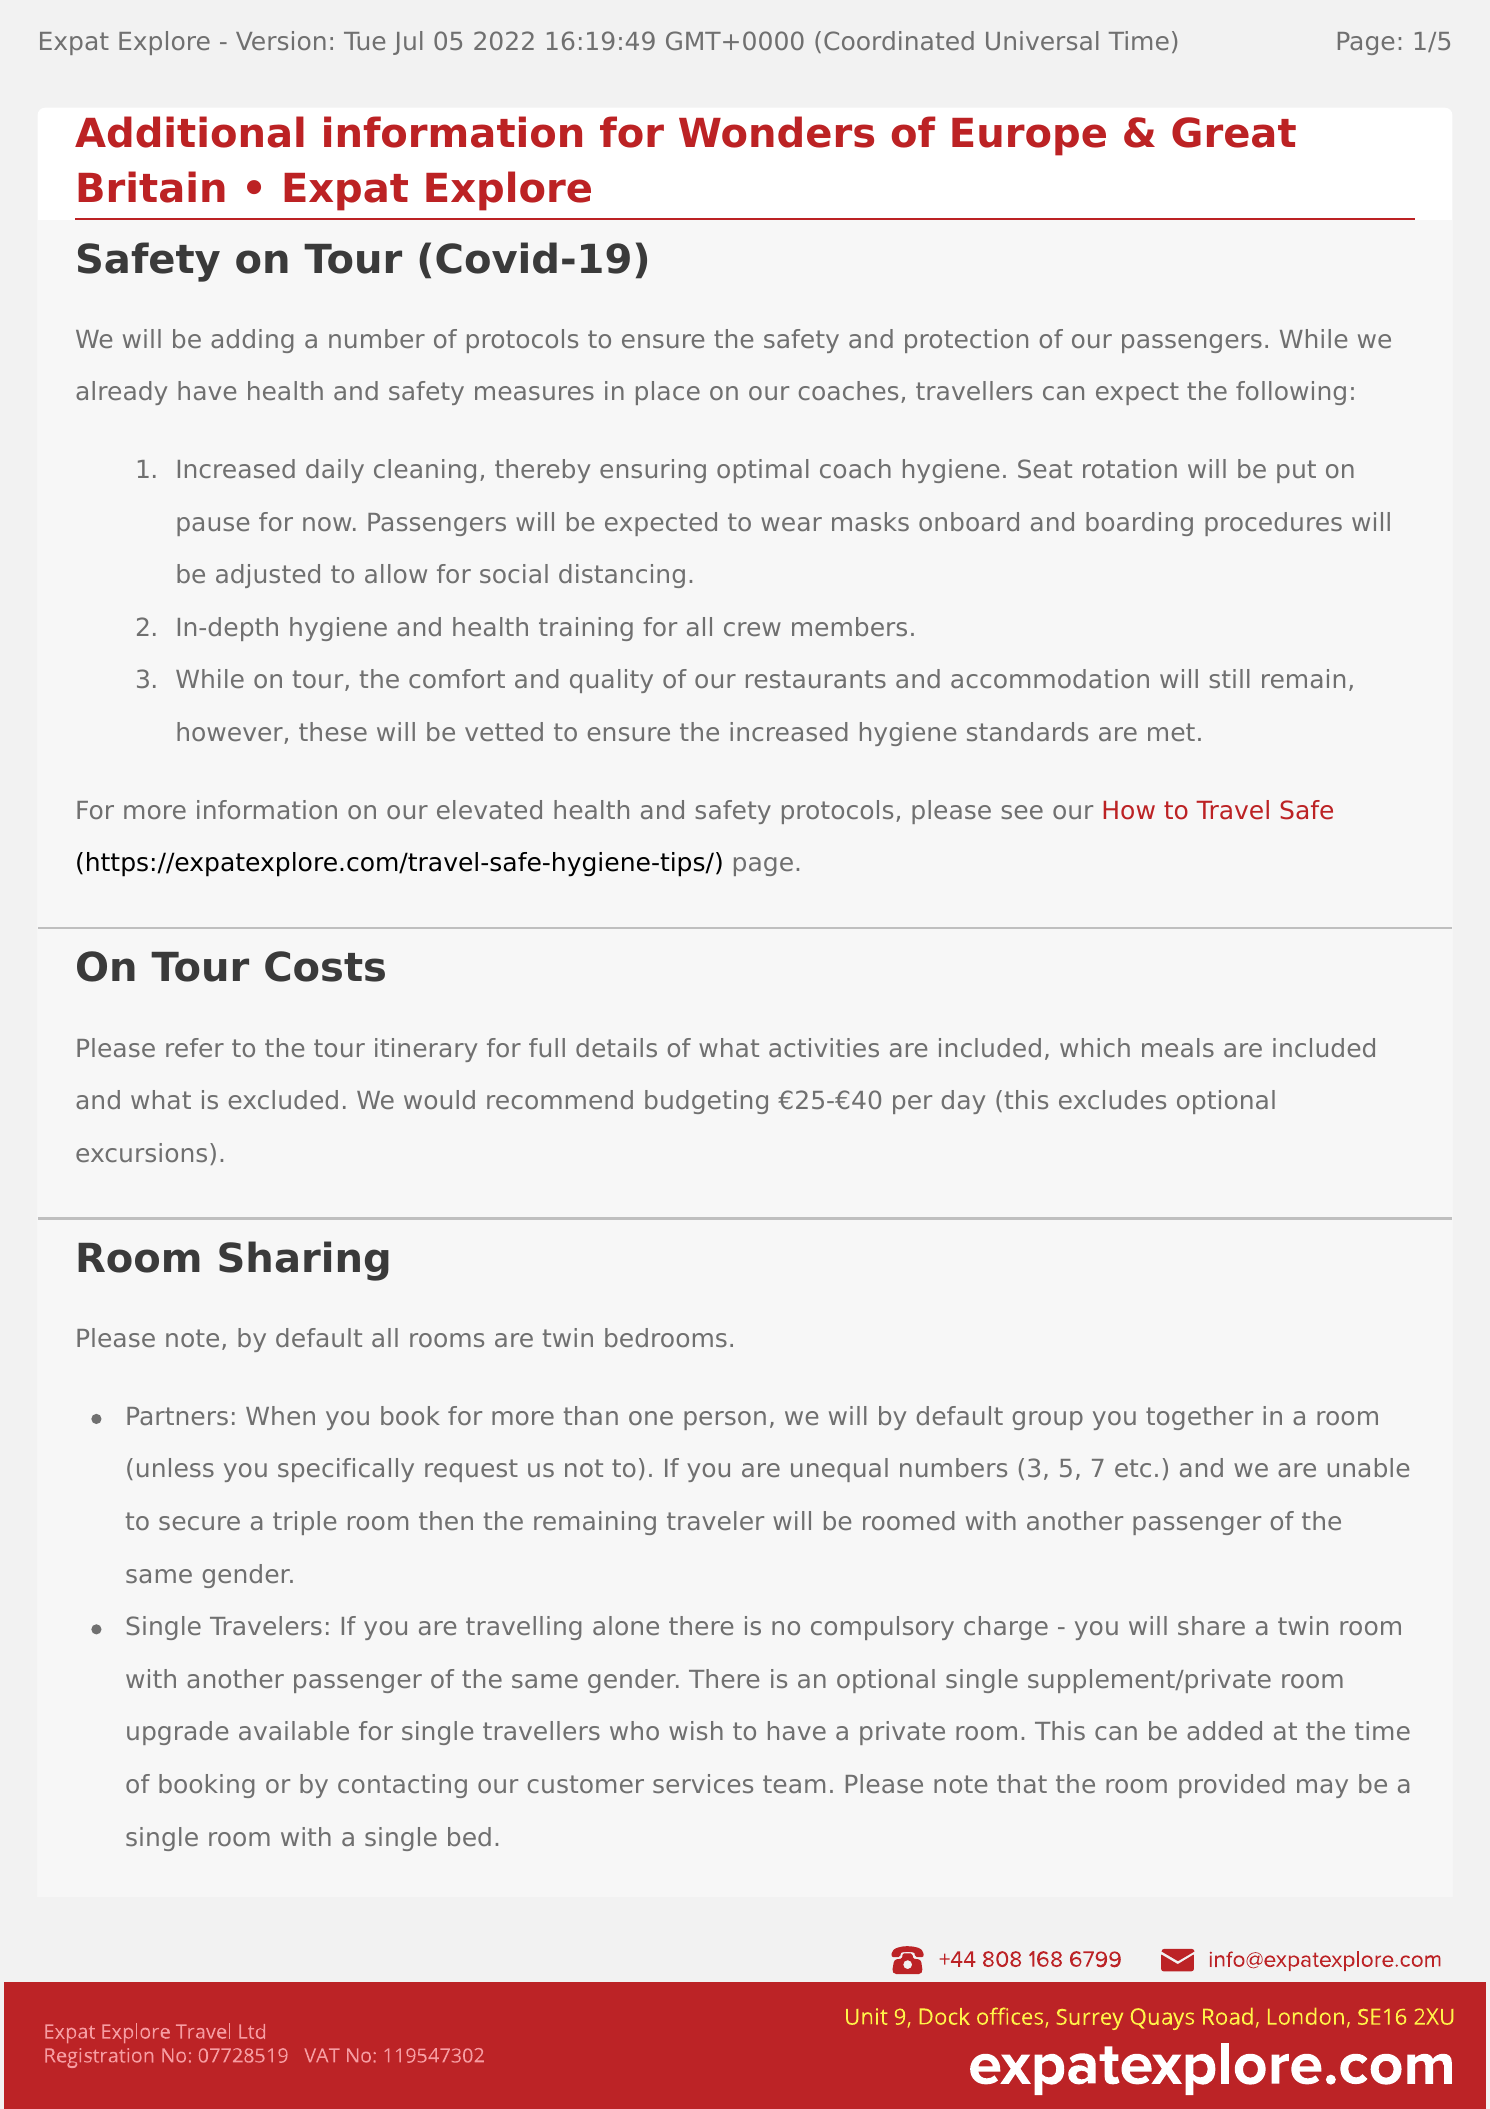 Image resolution: width=1490 pixels, height=2109 pixels. I want to click on Great, so click(1234, 132).
